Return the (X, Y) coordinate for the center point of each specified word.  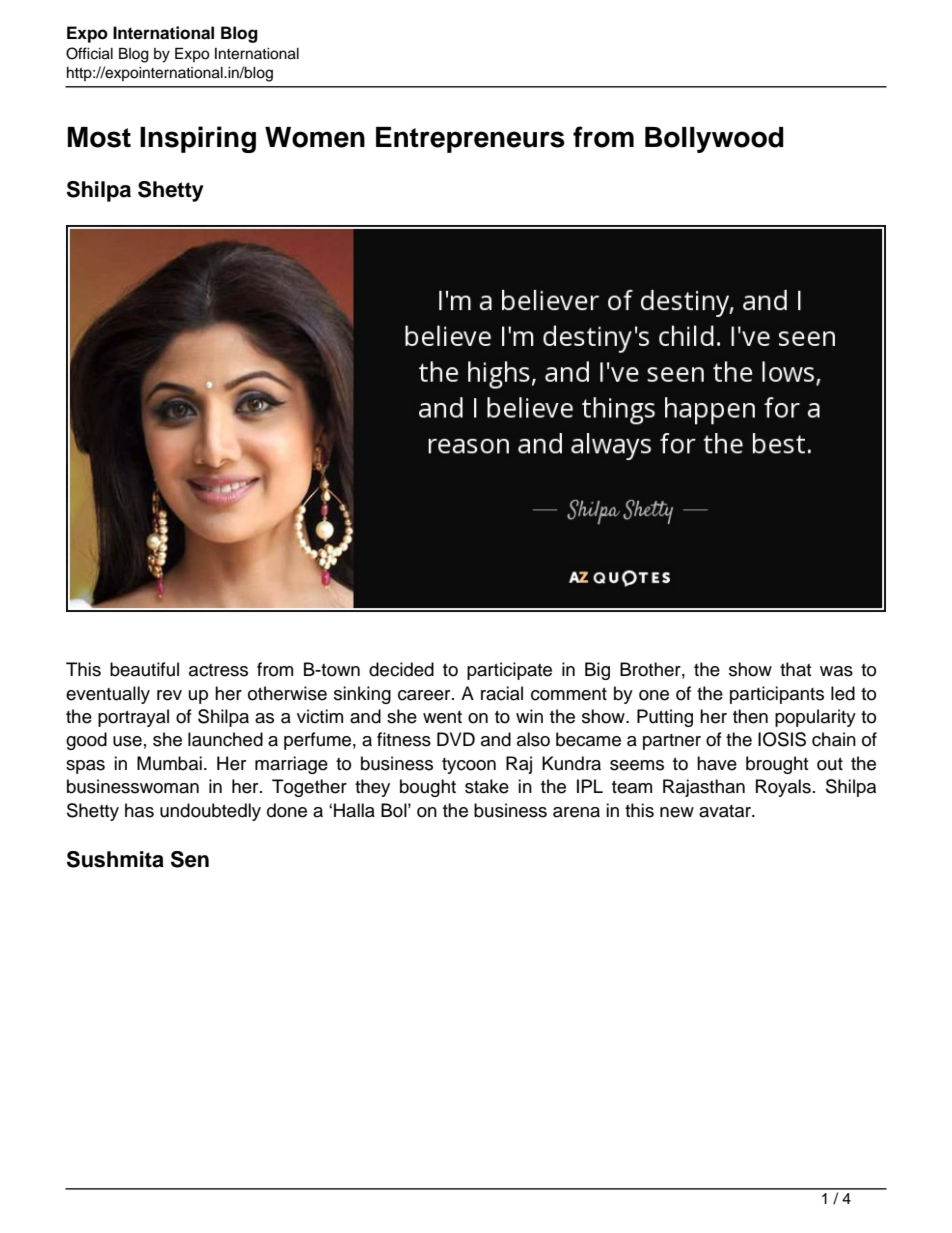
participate (509, 671)
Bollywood (714, 140)
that (795, 669)
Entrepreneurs (470, 140)
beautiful (144, 669)
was (836, 671)
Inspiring (198, 139)
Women (315, 137)
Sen (190, 859)
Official (89, 53)
